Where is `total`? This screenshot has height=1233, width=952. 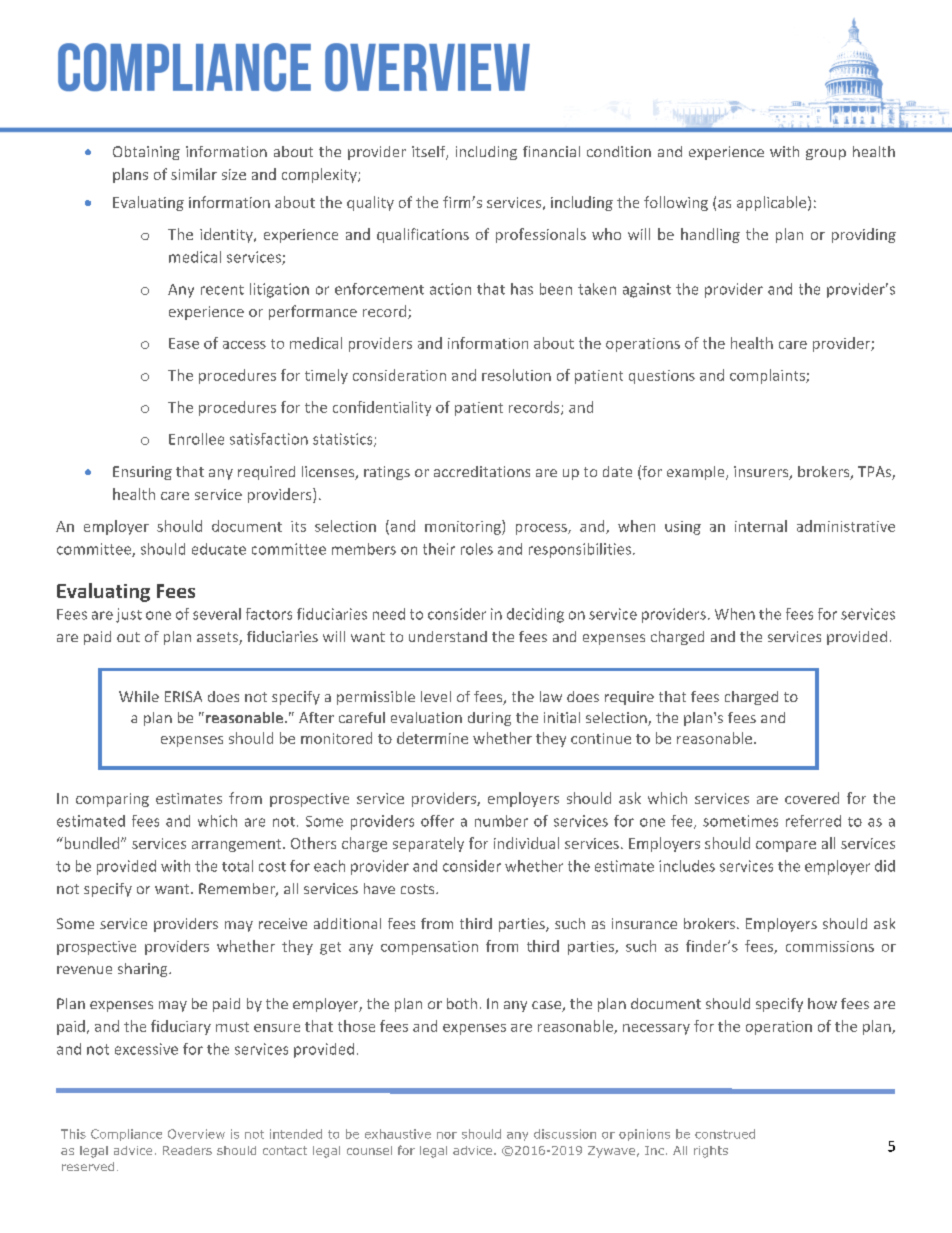
total is located at coordinates (237, 866).
